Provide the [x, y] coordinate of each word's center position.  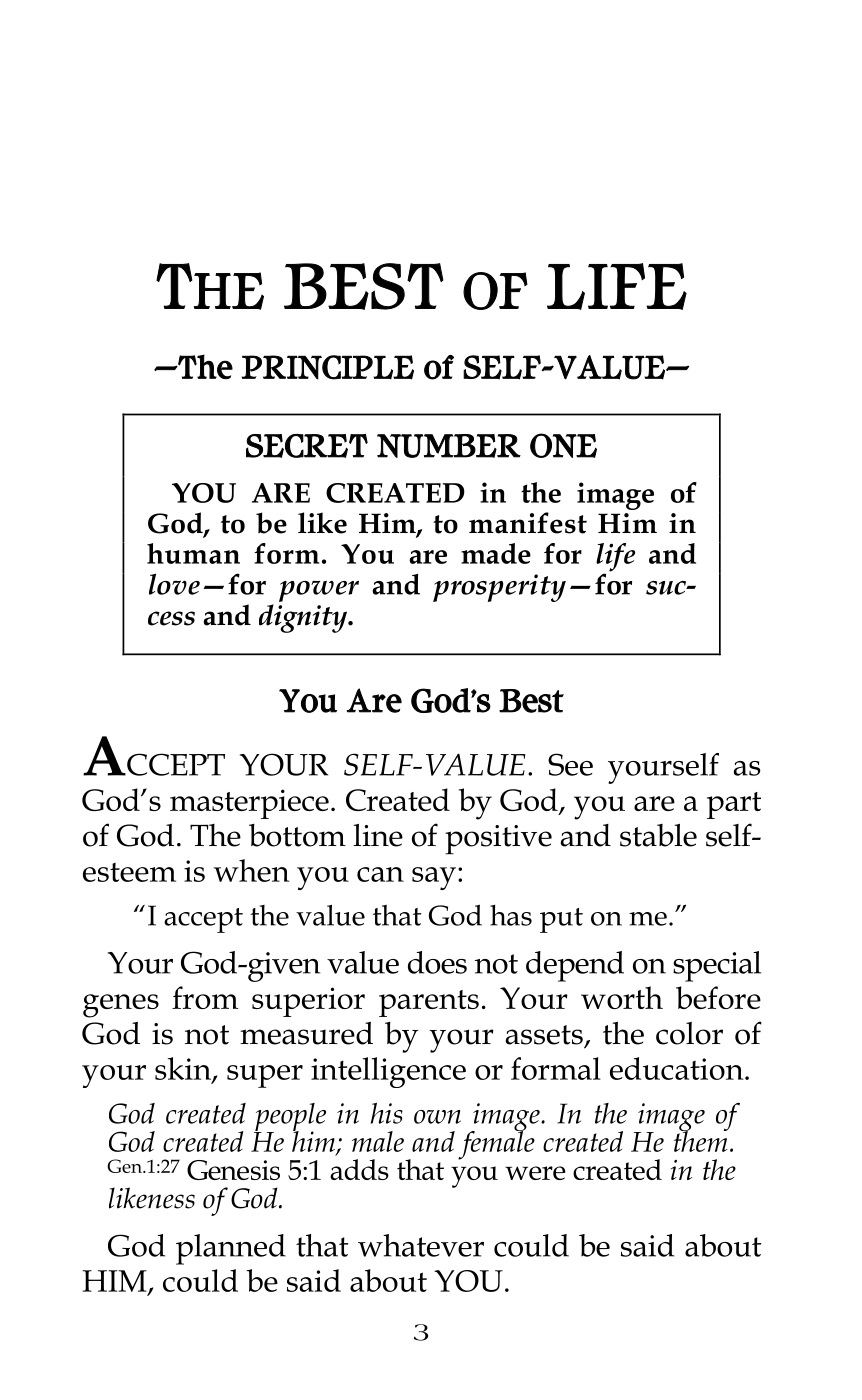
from [205, 997]
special [717, 966]
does [437, 962]
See [570, 764]
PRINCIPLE [328, 367]
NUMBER [449, 446]
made [496, 553]
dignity [304, 618]
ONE [563, 445]
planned [231, 1249]
